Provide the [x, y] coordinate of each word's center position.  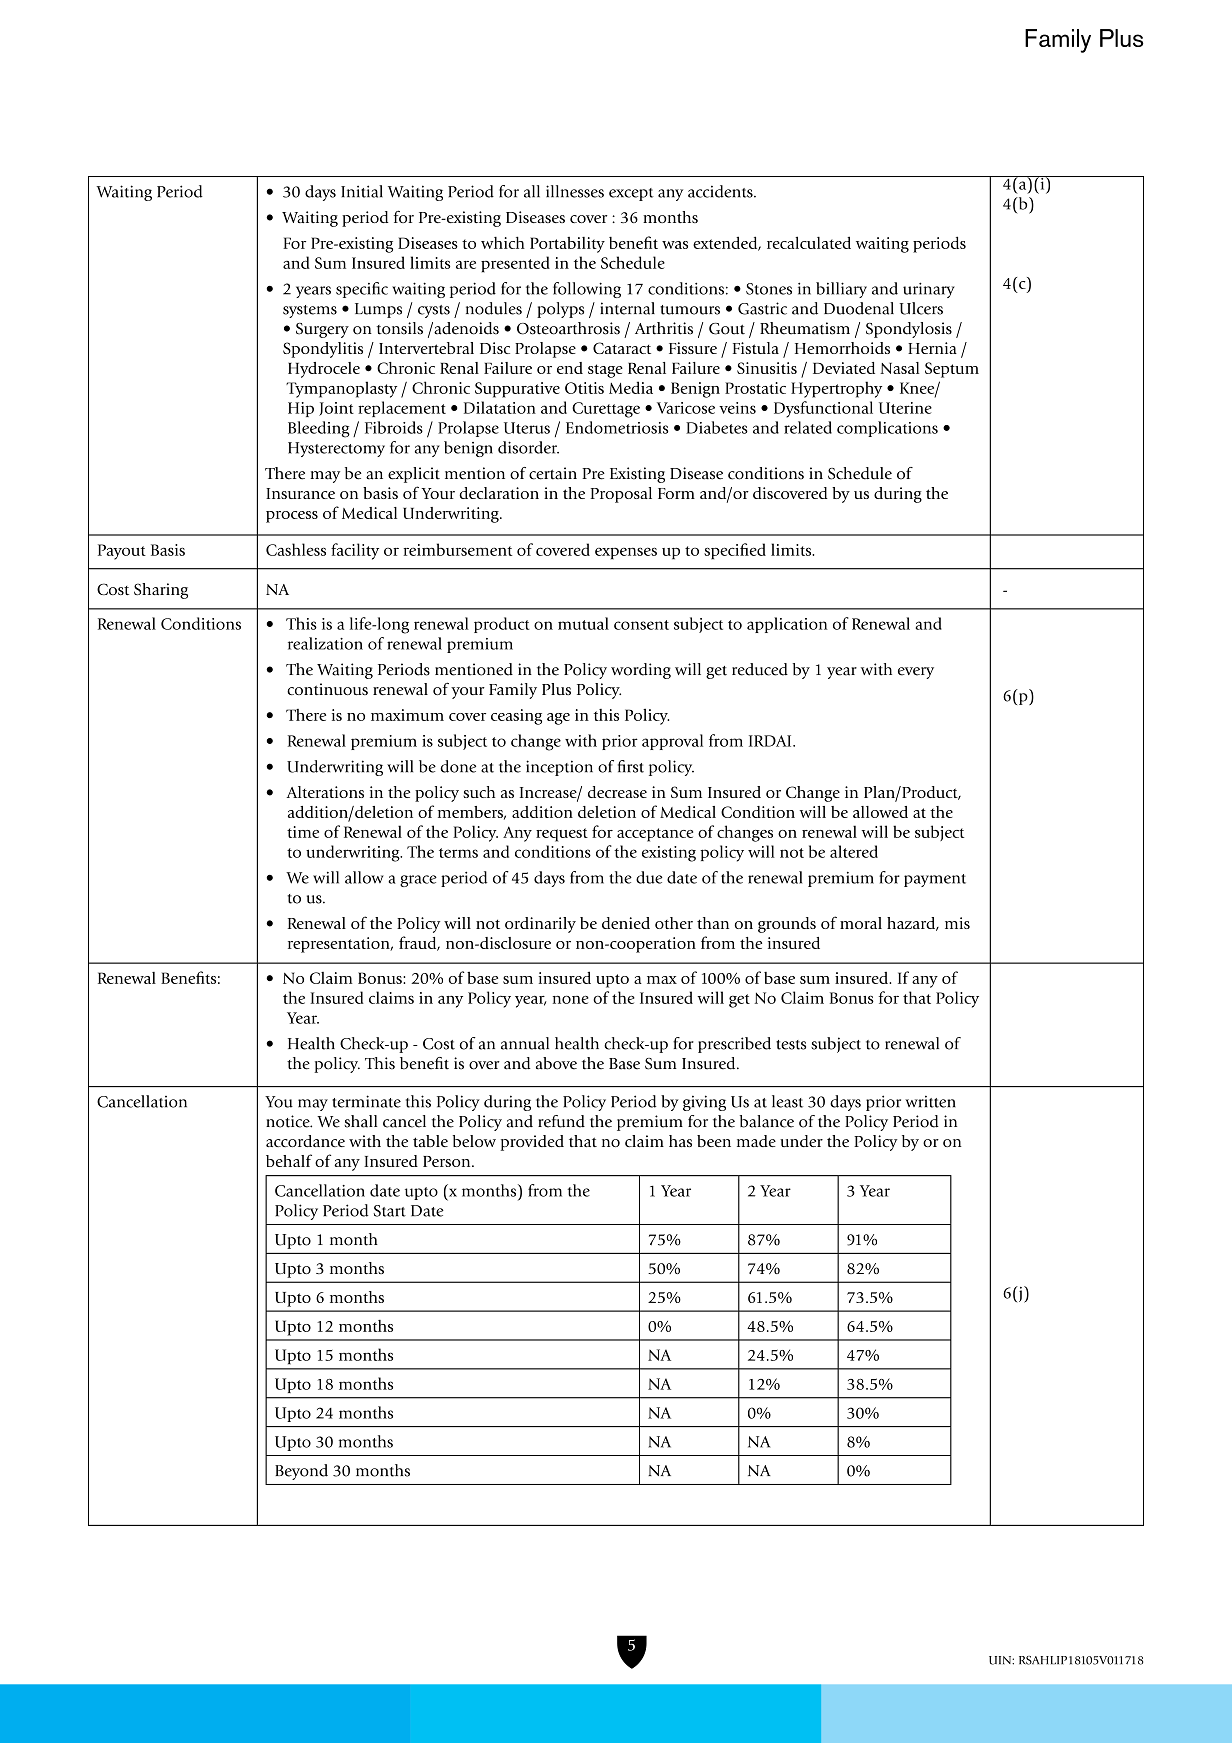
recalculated [809, 242]
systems [310, 311]
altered [854, 851]
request [562, 835]
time [303, 832]
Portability [567, 245]
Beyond [301, 1472]
